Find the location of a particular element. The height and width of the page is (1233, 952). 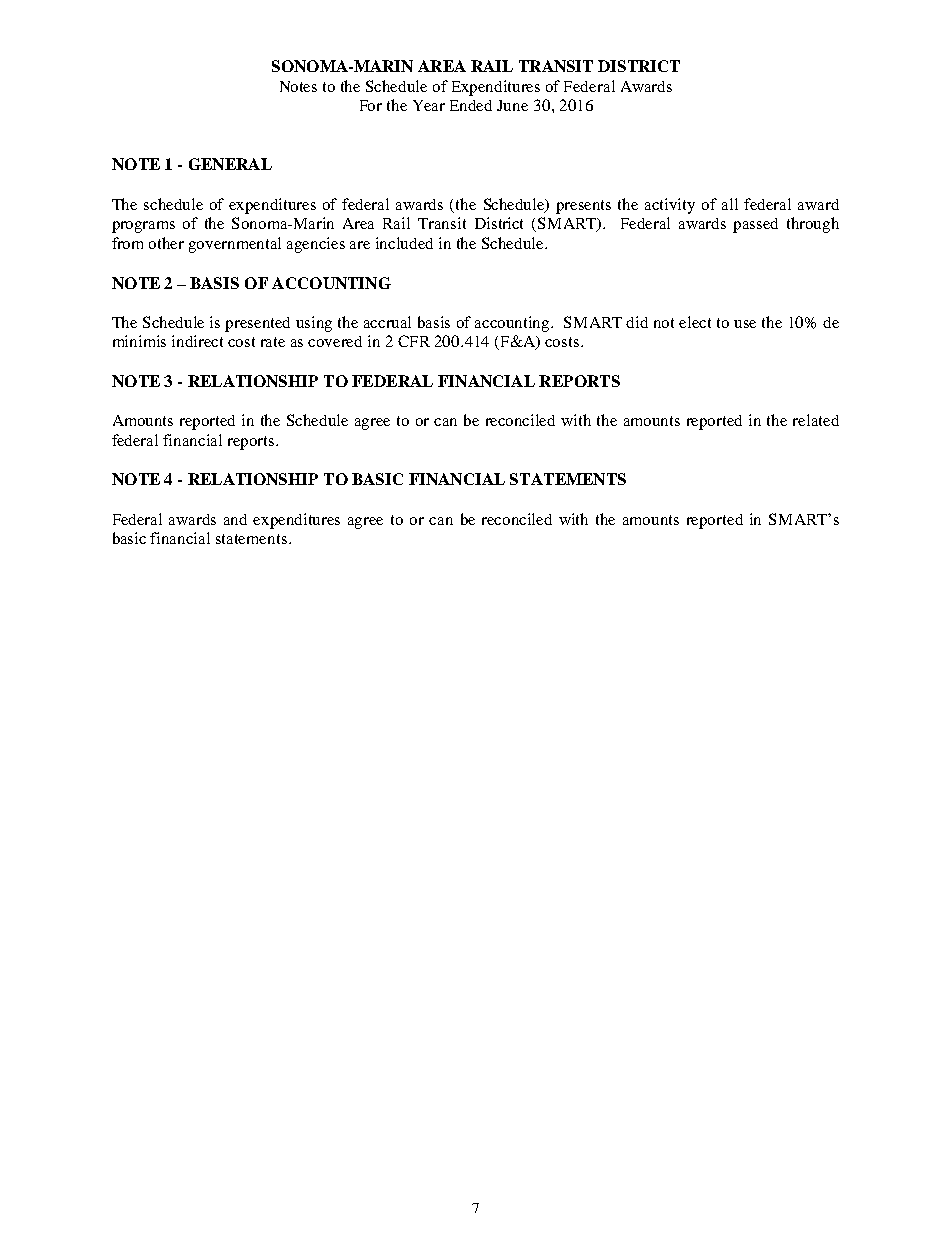

indirect is located at coordinates (197, 341).
